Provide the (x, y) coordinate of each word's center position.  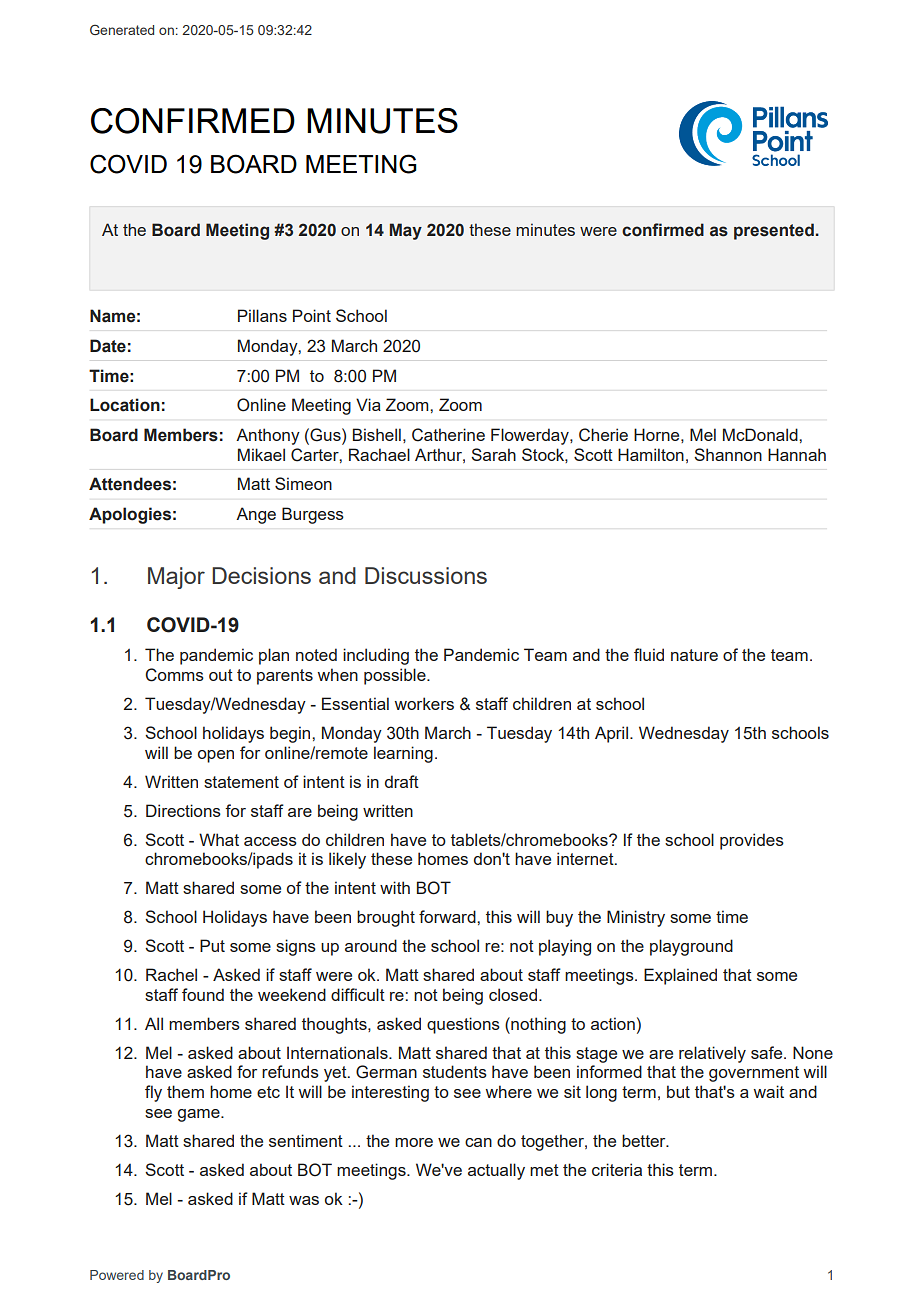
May (406, 231)
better (645, 1140)
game (200, 1115)
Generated (122, 29)
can (478, 1142)
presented (774, 231)
